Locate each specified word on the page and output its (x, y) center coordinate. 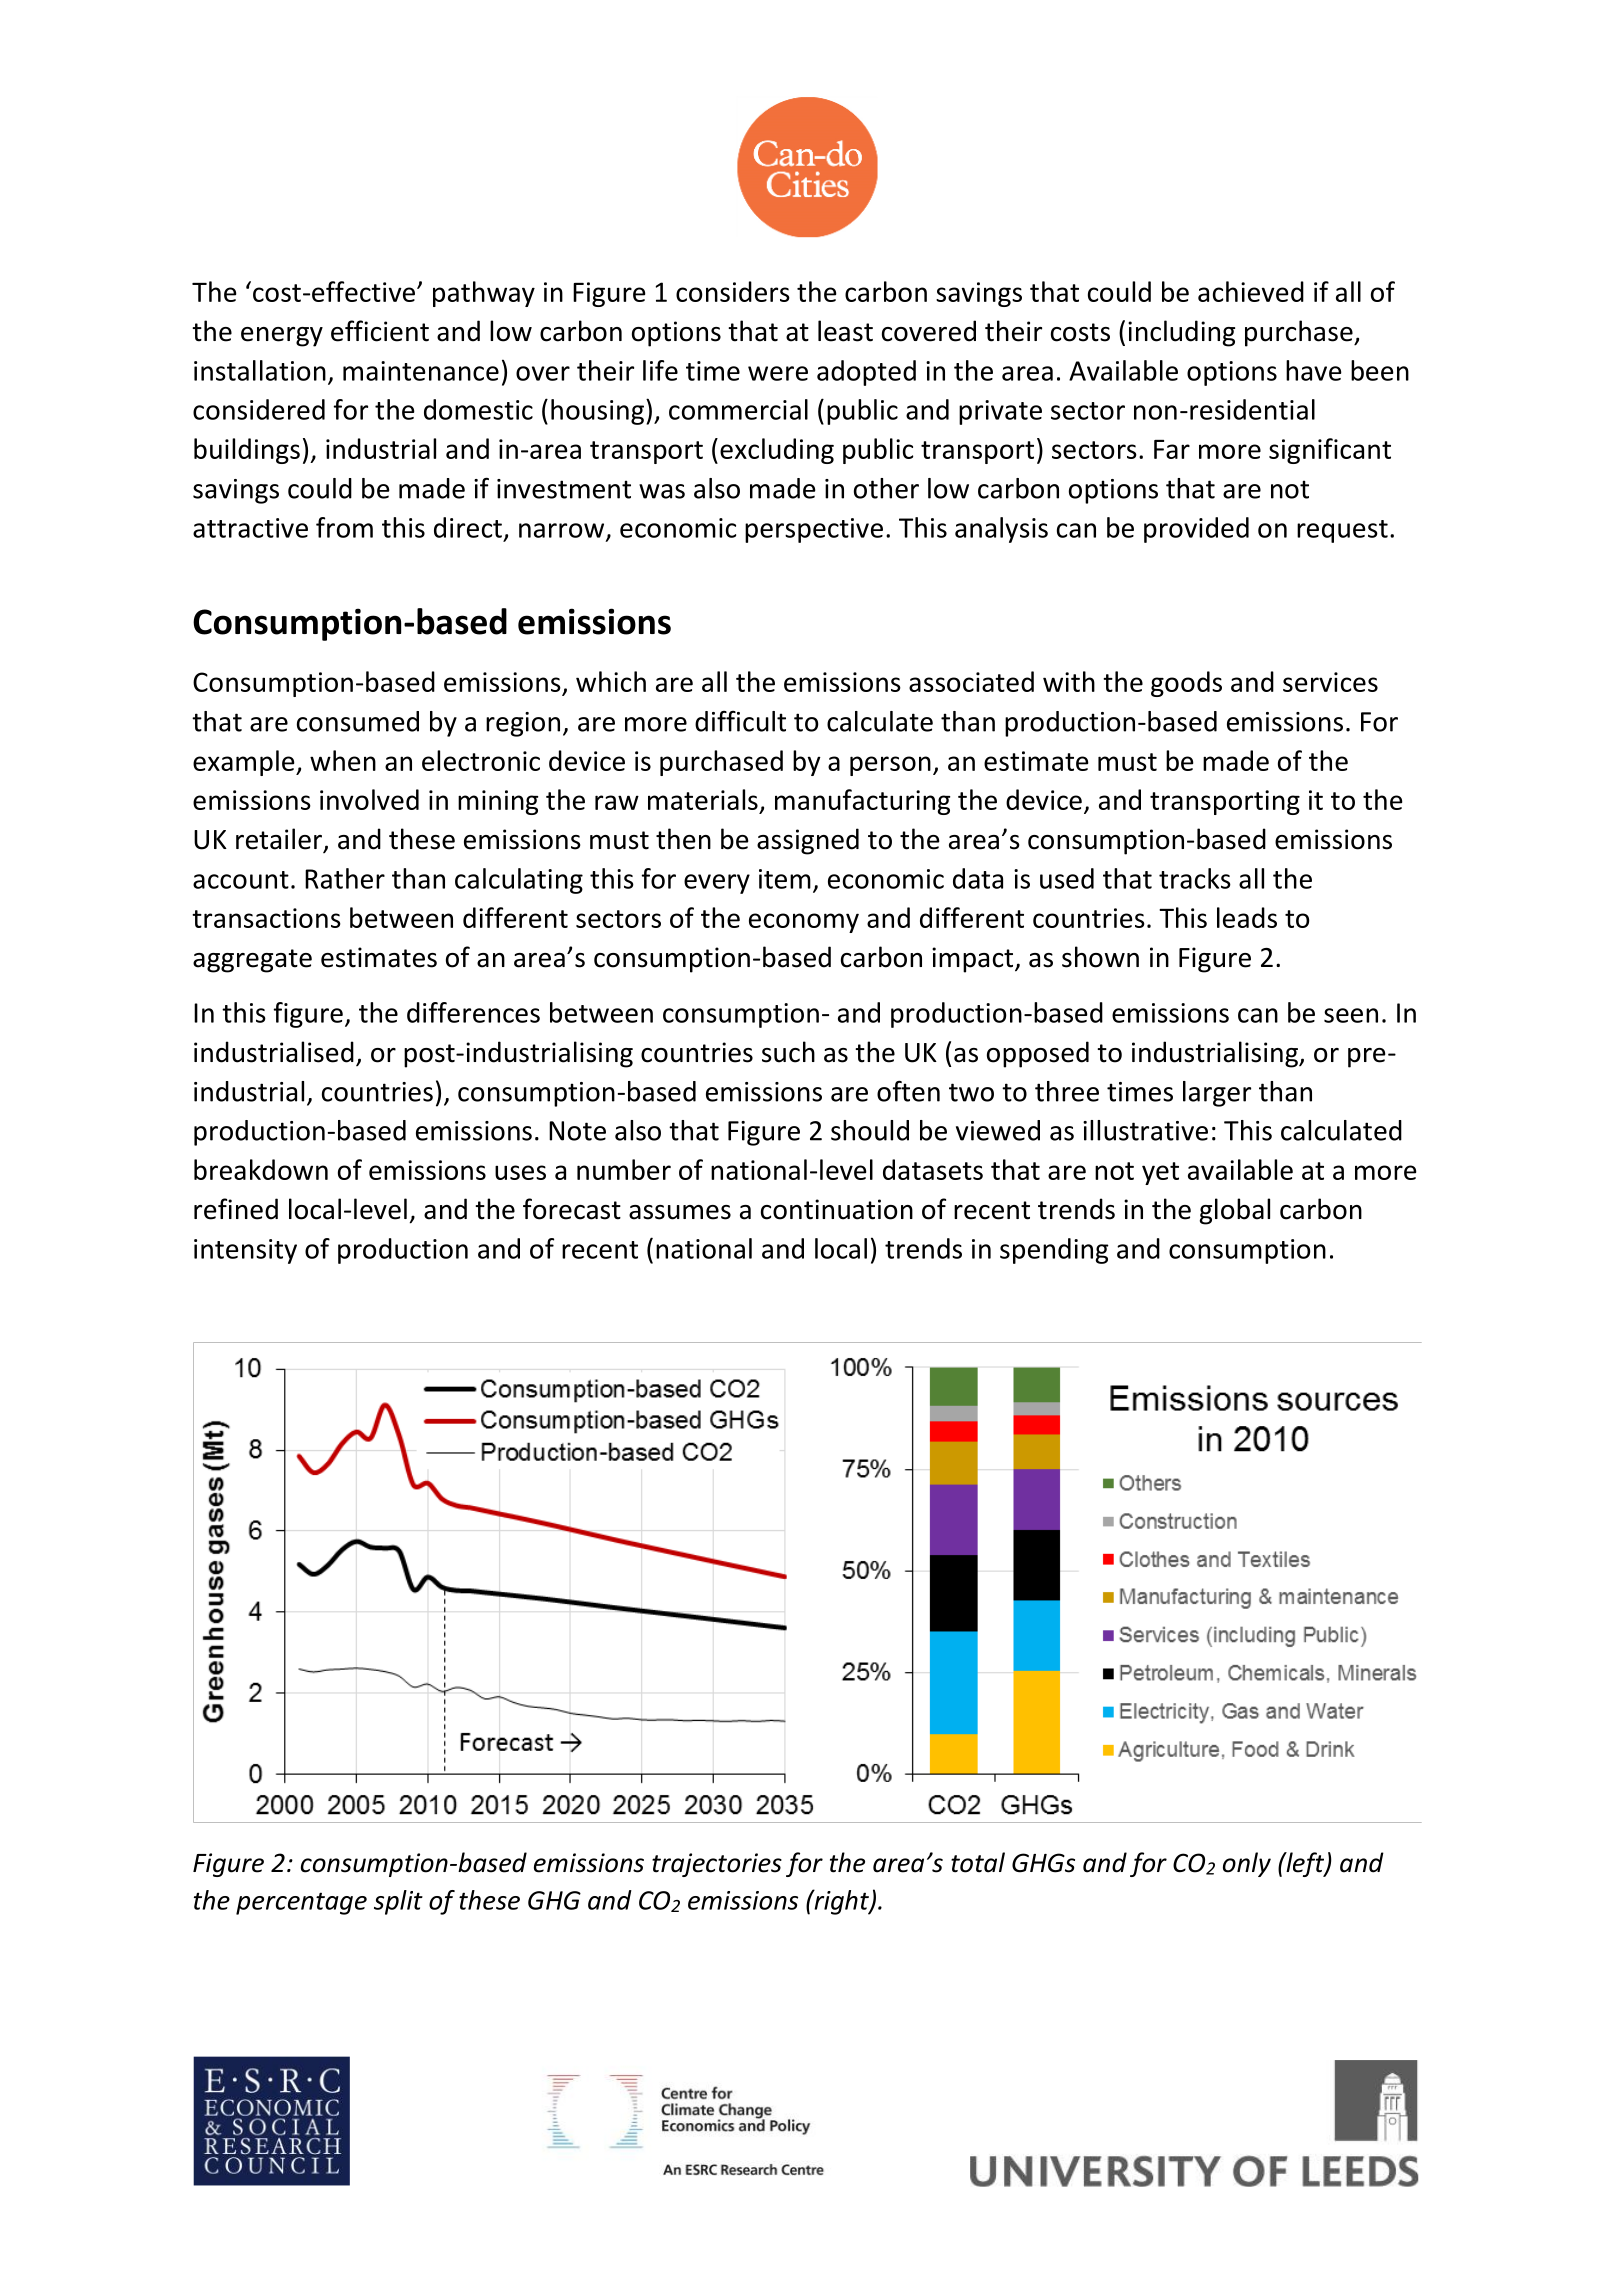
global (1235, 1211)
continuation (837, 1209)
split (398, 1902)
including (1181, 333)
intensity (245, 1251)
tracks (1195, 878)
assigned (808, 841)
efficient (380, 331)
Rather (345, 878)
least (845, 331)
